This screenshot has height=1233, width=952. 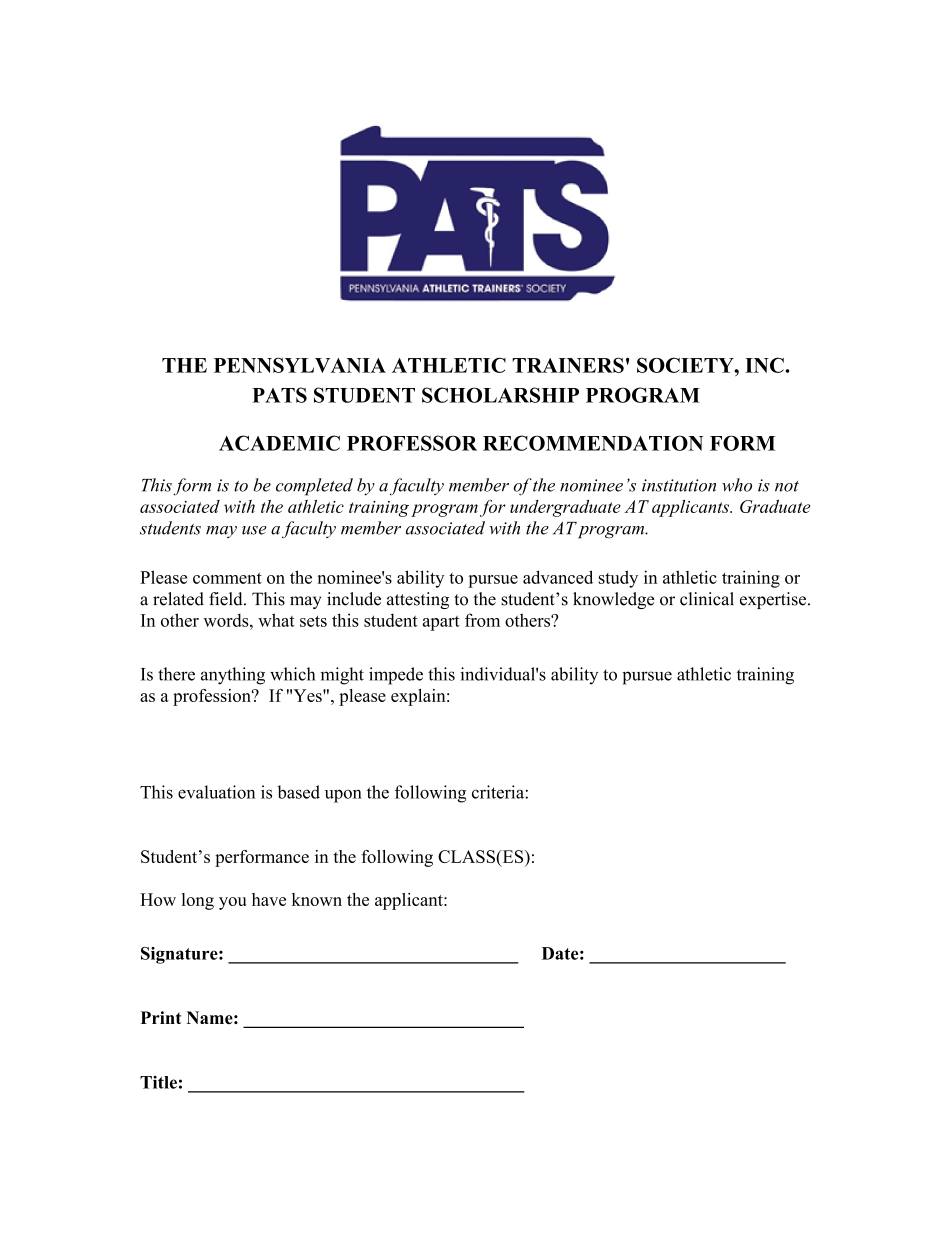 What do you see at coordinates (396, 676) in the screenshot?
I see `impede` at bounding box center [396, 676].
